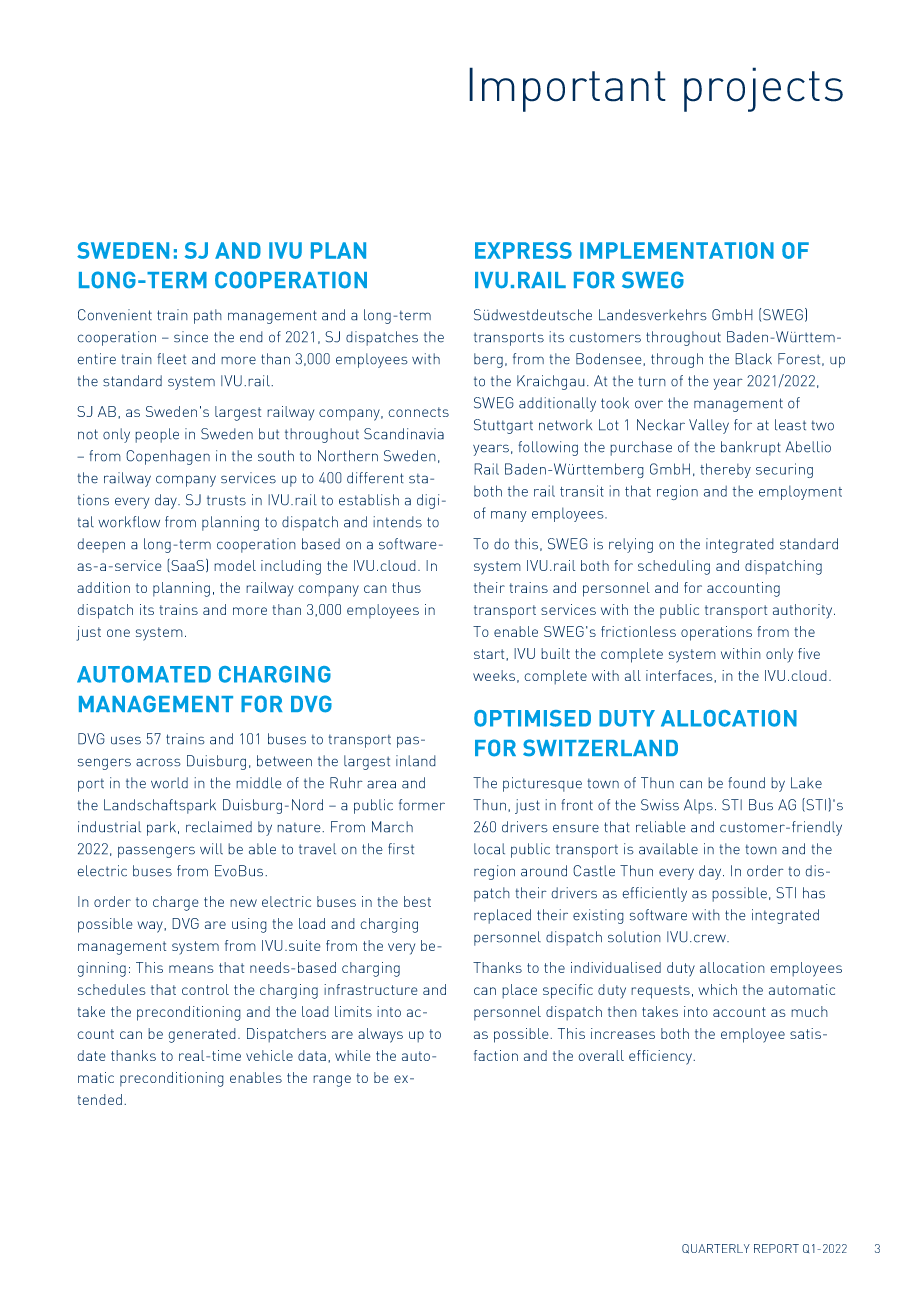 Image resolution: width=924 pixels, height=1308 pixels. What do you see at coordinates (208, 316) in the image?
I see `path` at bounding box center [208, 316].
